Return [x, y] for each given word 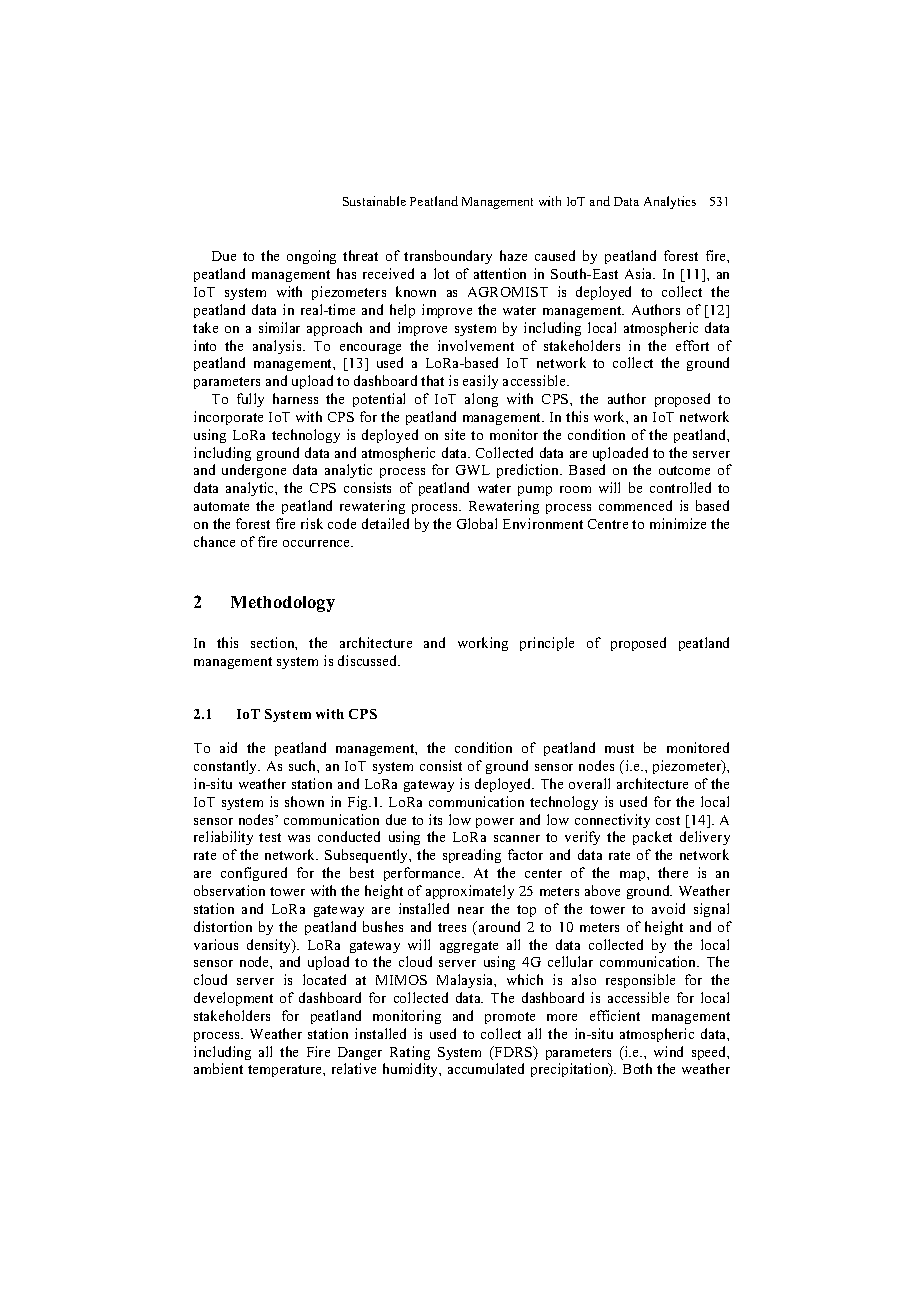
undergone [254, 471]
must [619, 748]
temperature [286, 1071]
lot [441, 273]
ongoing [311, 257]
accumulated [486, 1068]
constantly [227, 767]
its [435, 819]
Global [477, 523]
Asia [640, 273]
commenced [635, 505]
